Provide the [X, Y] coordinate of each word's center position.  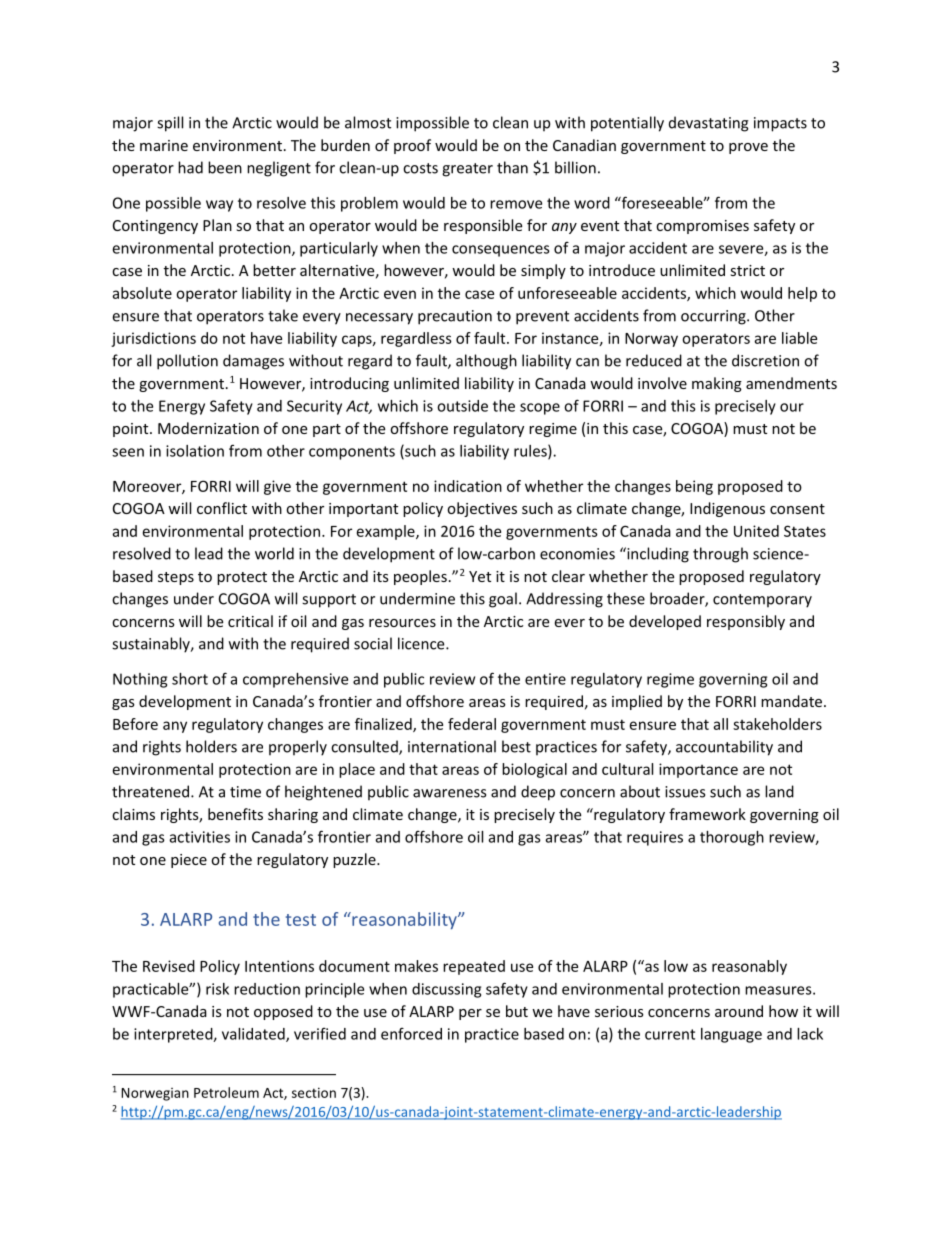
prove [748, 148]
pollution [187, 362]
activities [200, 837]
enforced [411, 1033]
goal [503, 600]
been [225, 167]
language [731, 1035]
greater [467, 170]
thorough [732, 838]
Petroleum [226, 1092]
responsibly [746, 622]
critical [250, 621]
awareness [449, 793]
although [486, 362]
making [717, 384]
